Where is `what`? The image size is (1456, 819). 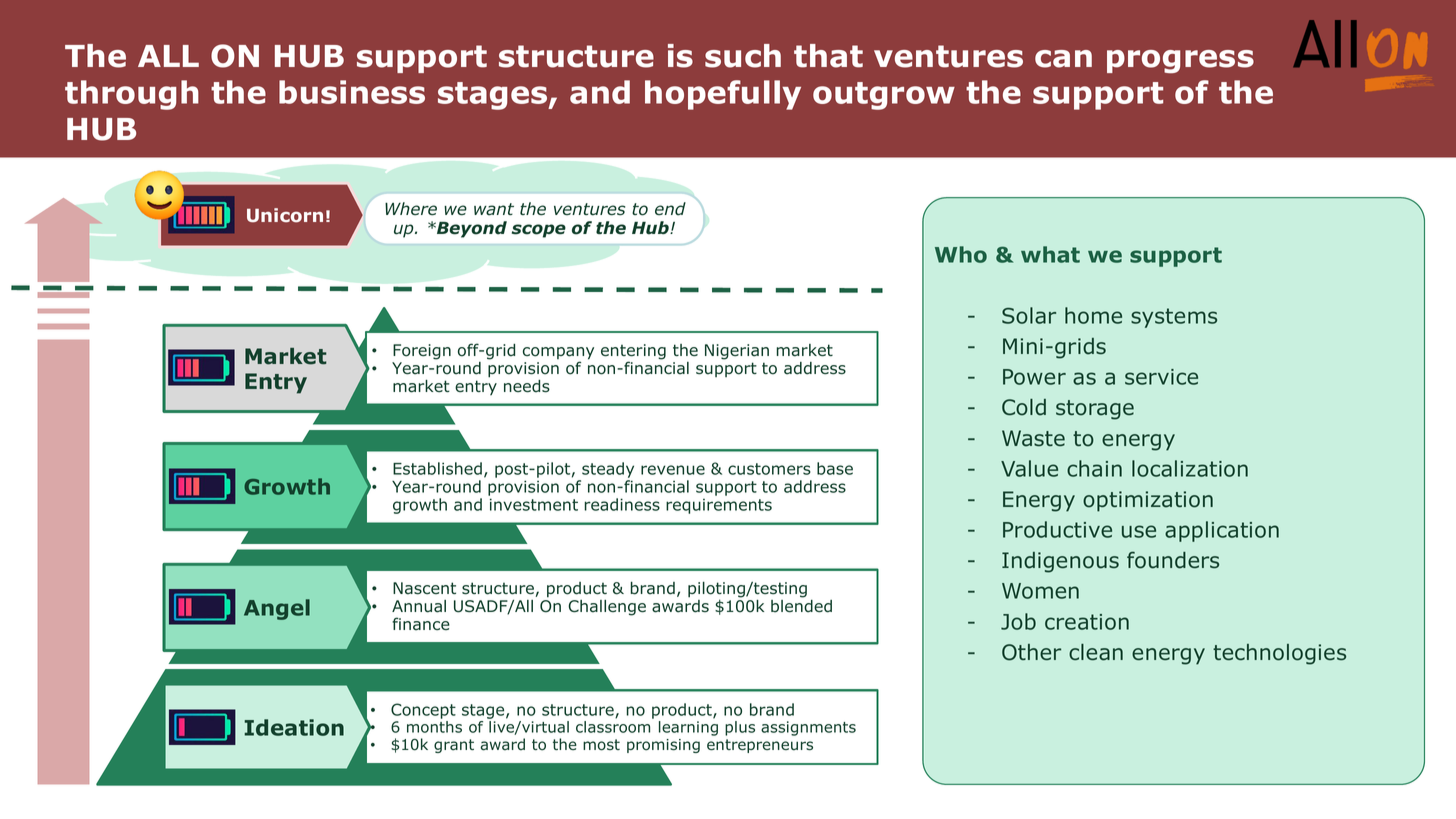
what is located at coordinates (1050, 254).
